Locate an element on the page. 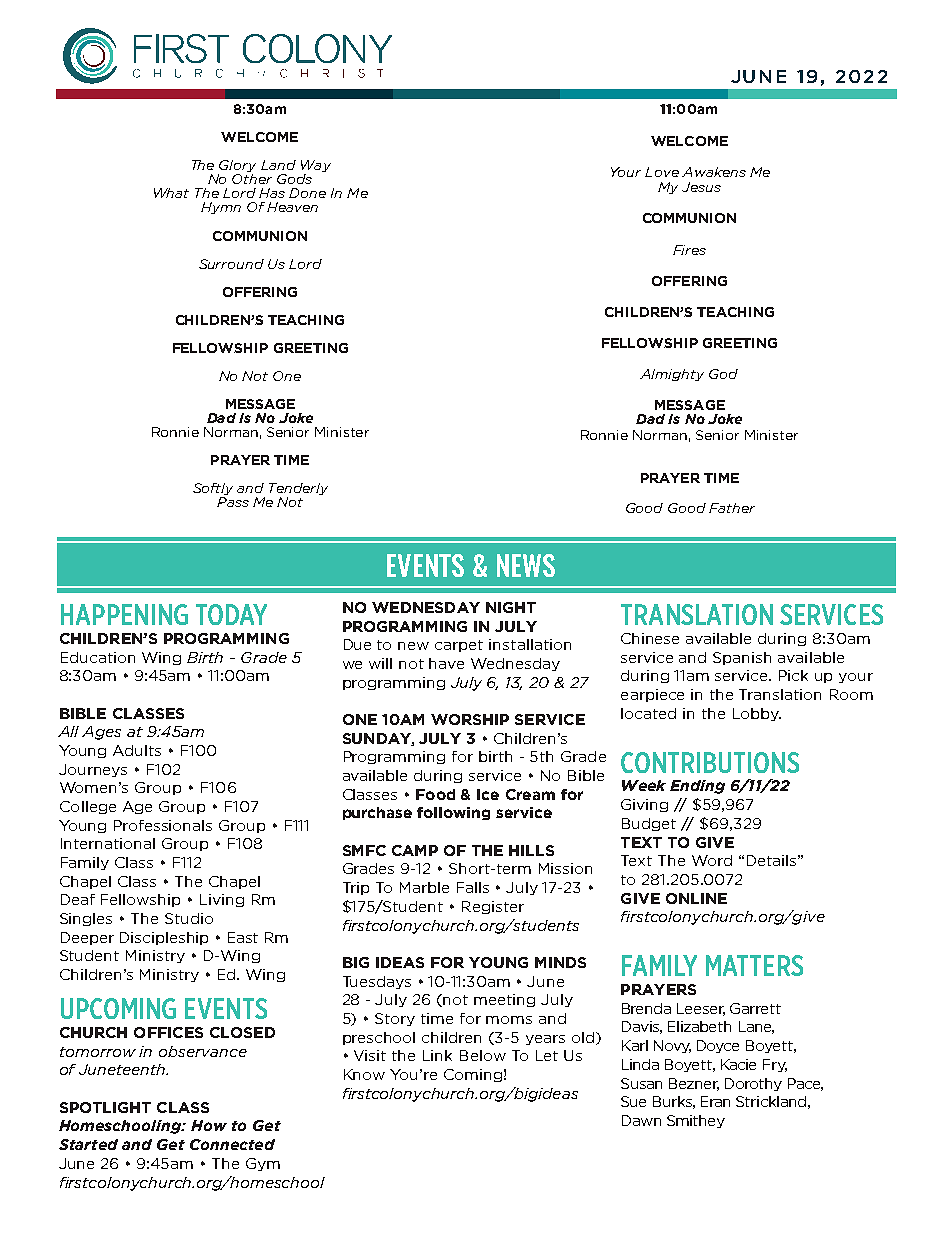  How is located at coordinates (209, 1125).
